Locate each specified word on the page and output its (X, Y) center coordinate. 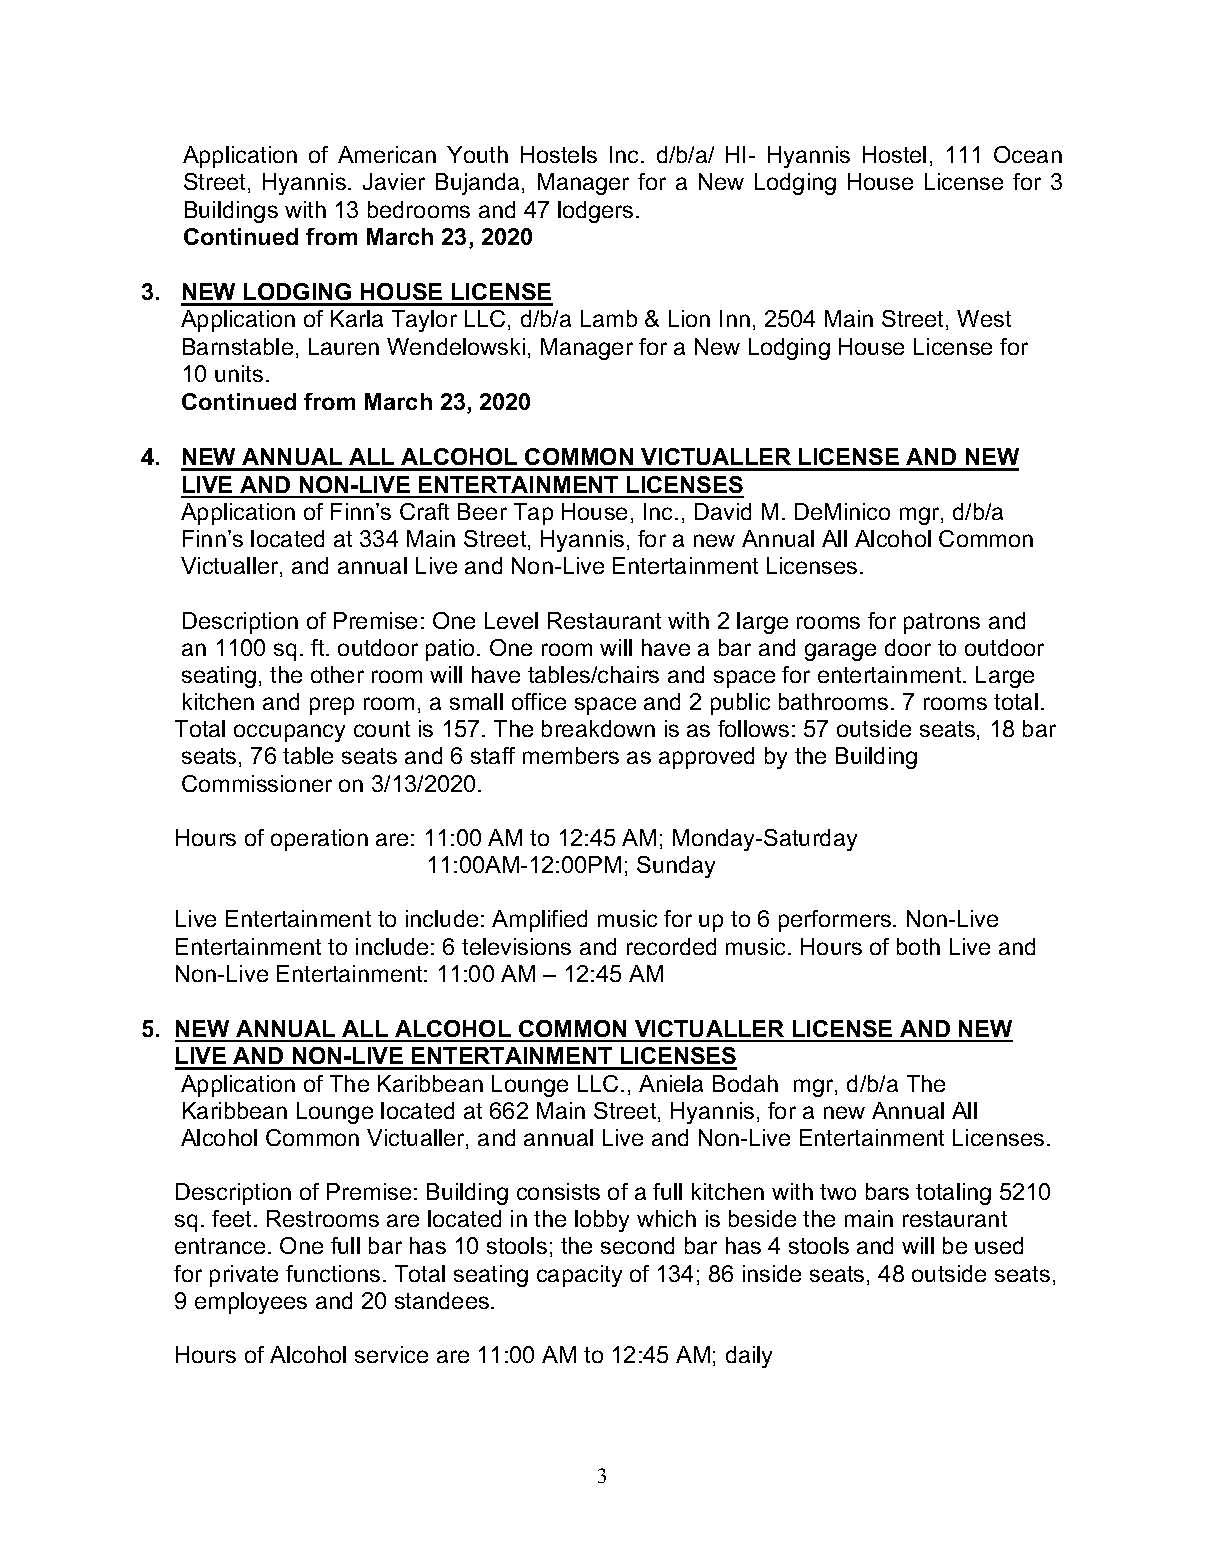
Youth (477, 154)
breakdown (598, 728)
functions (333, 1273)
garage (840, 652)
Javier (394, 181)
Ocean (1028, 154)
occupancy (289, 733)
